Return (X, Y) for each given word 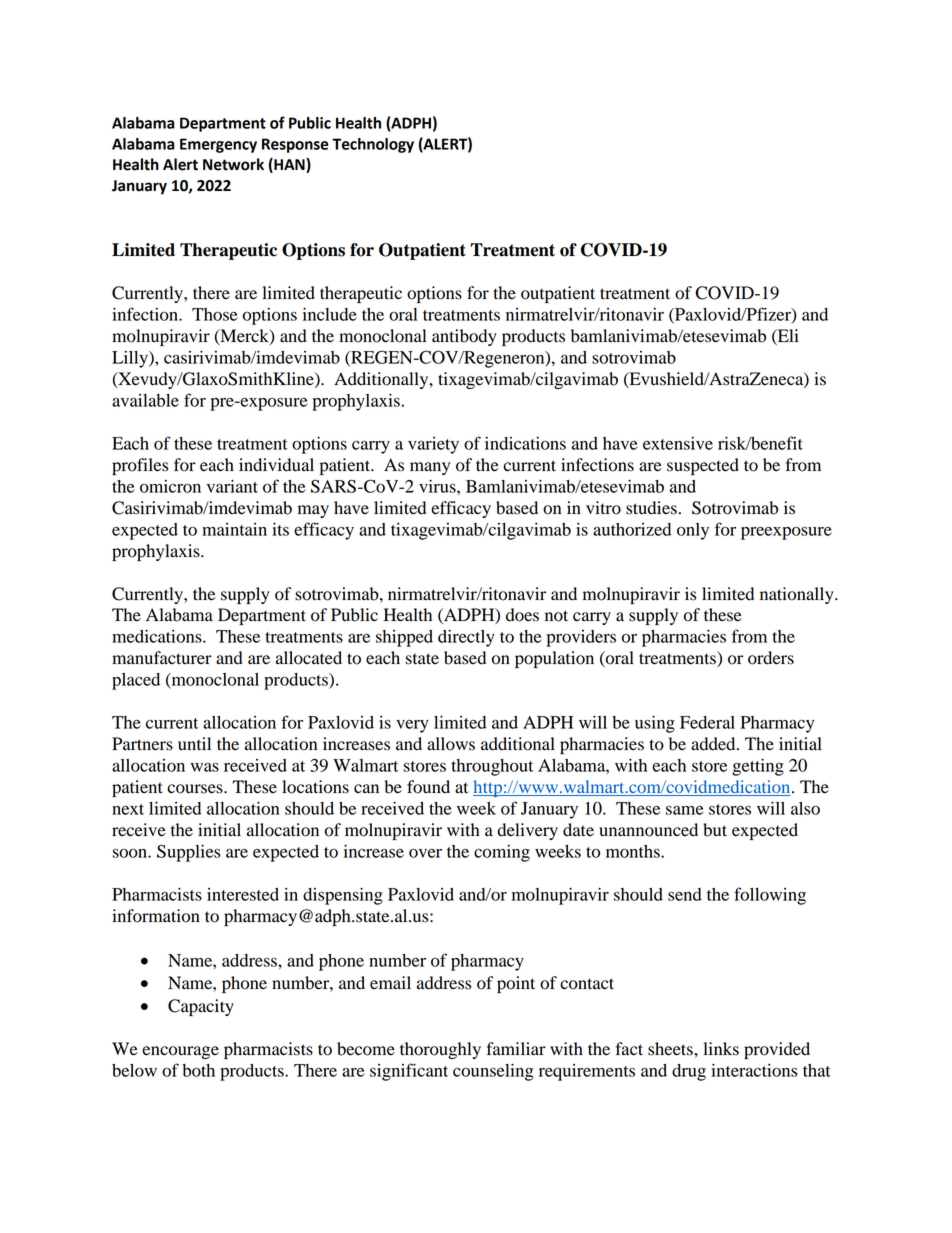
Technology (373, 145)
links (721, 1049)
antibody (464, 337)
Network (233, 164)
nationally (798, 595)
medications (158, 636)
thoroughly (440, 1050)
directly (466, 638)
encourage (180, 1052)
